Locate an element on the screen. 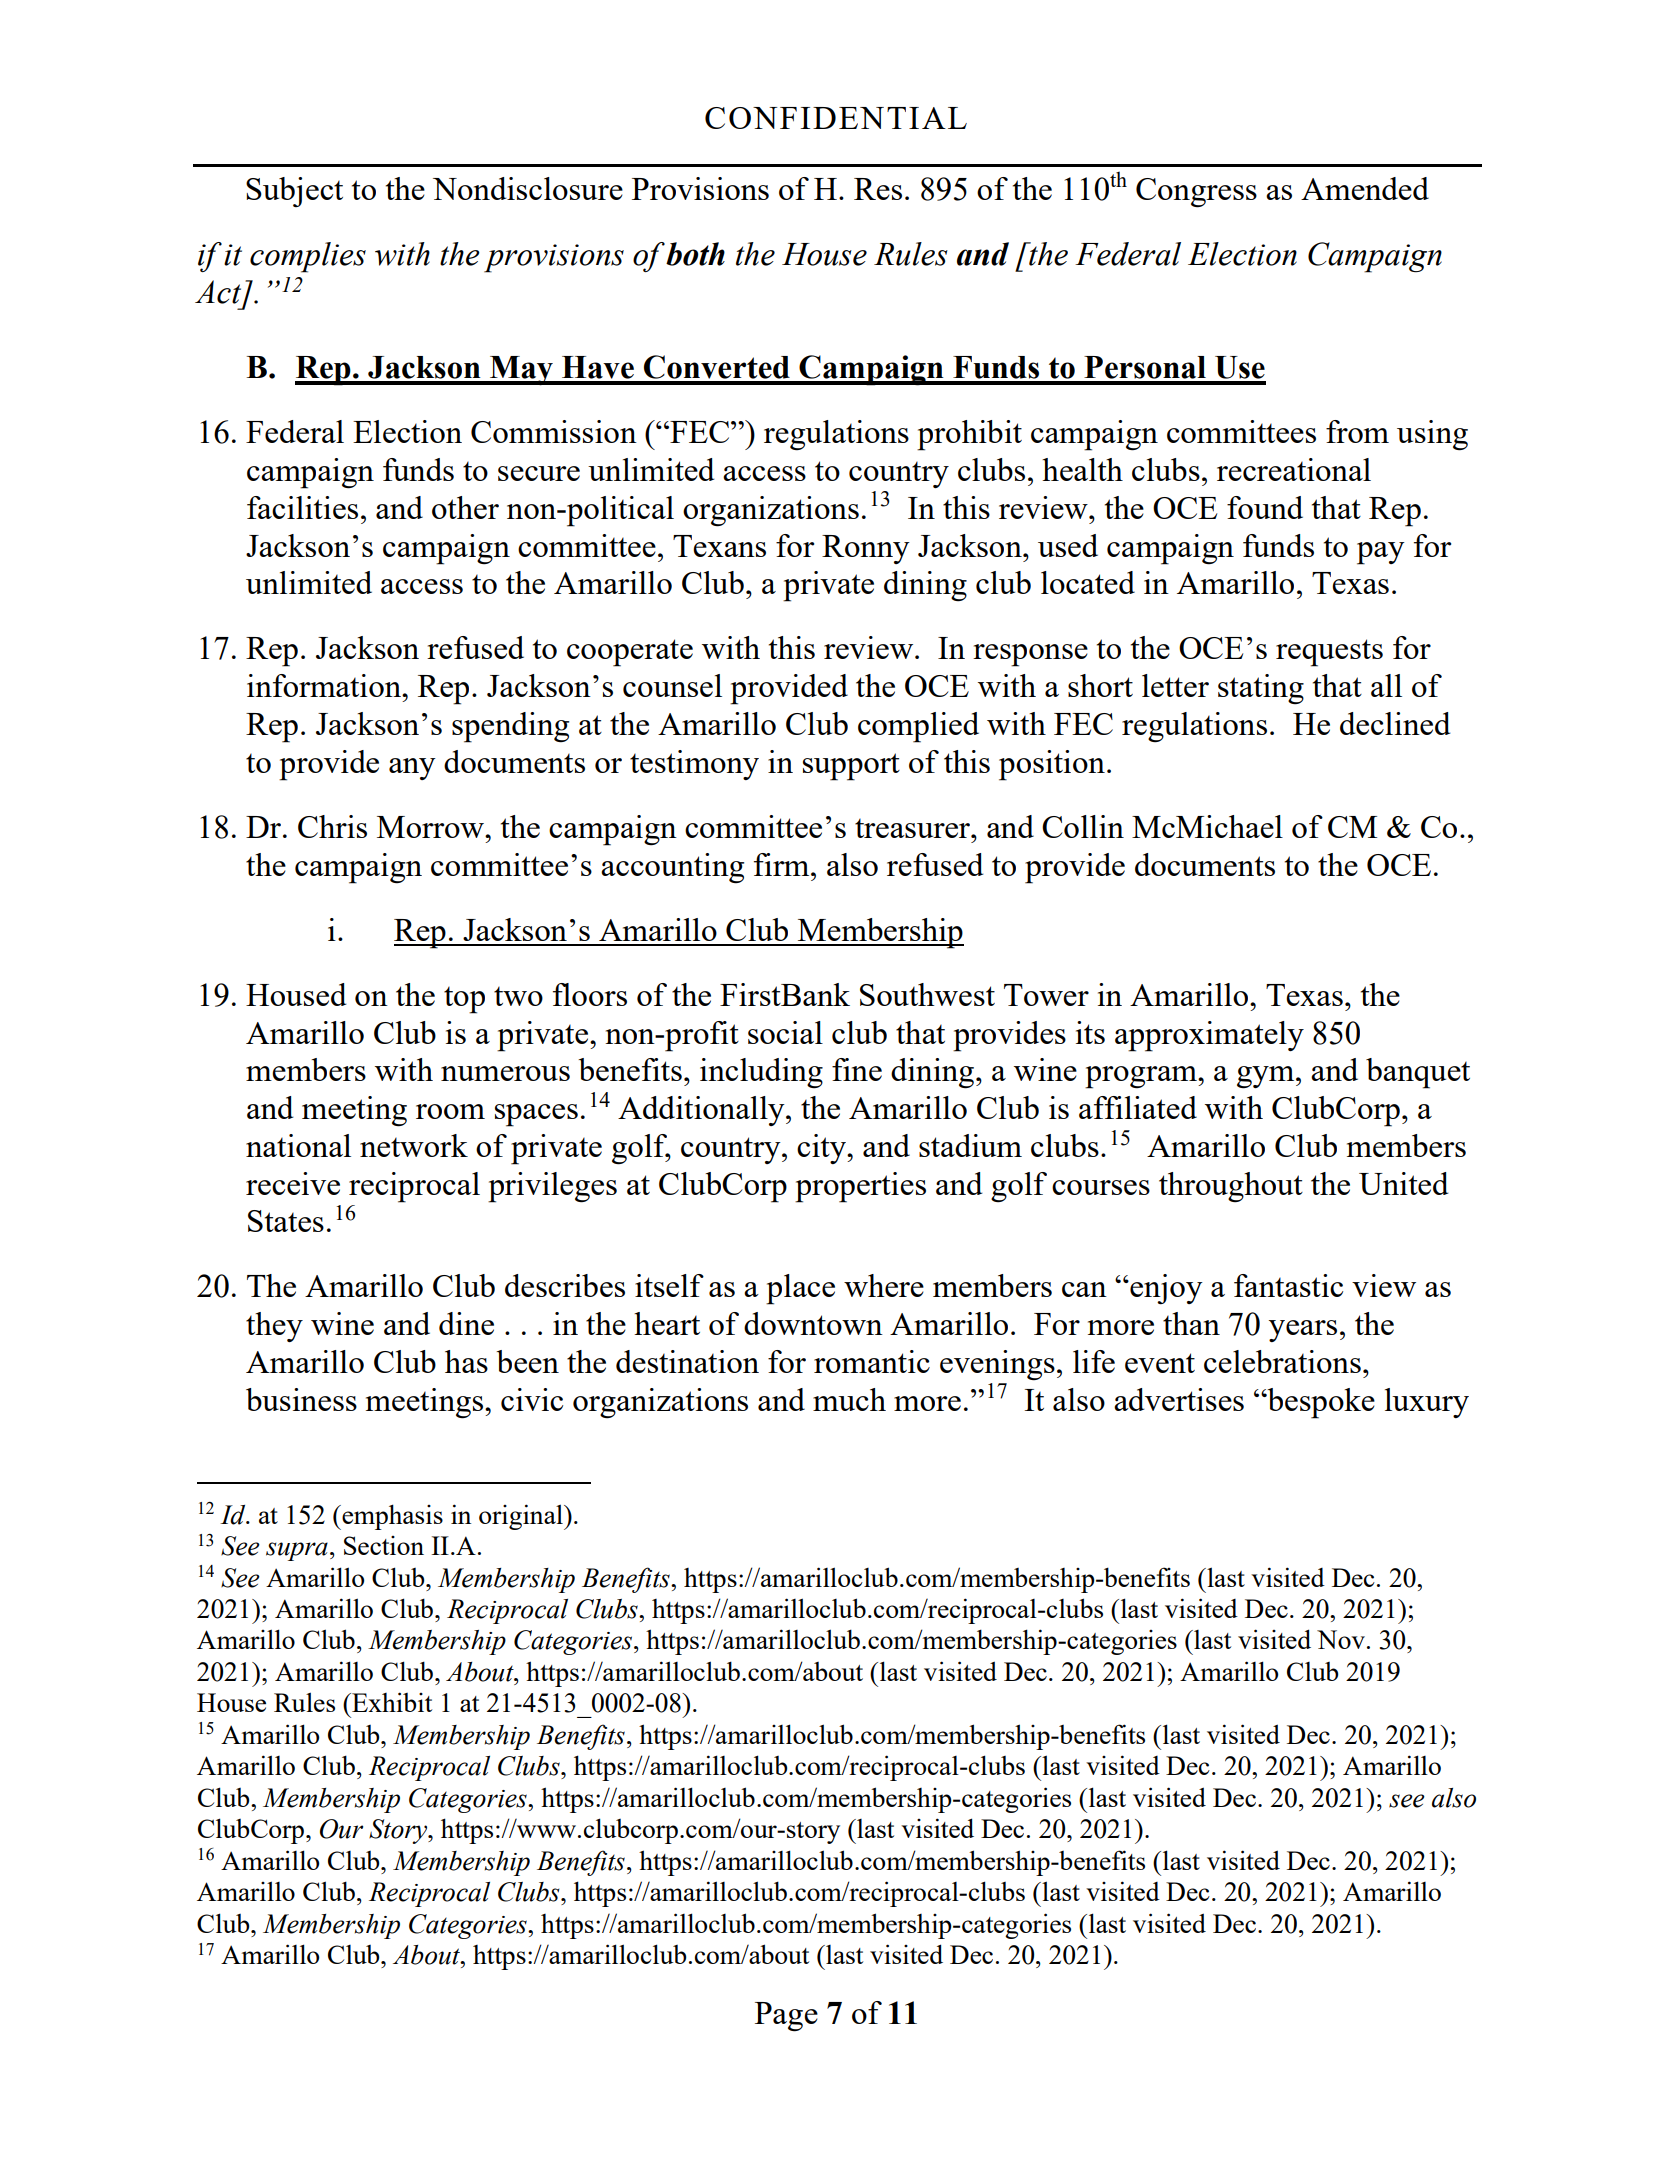  Nondisclosure is located at coordinates (528, 188).
